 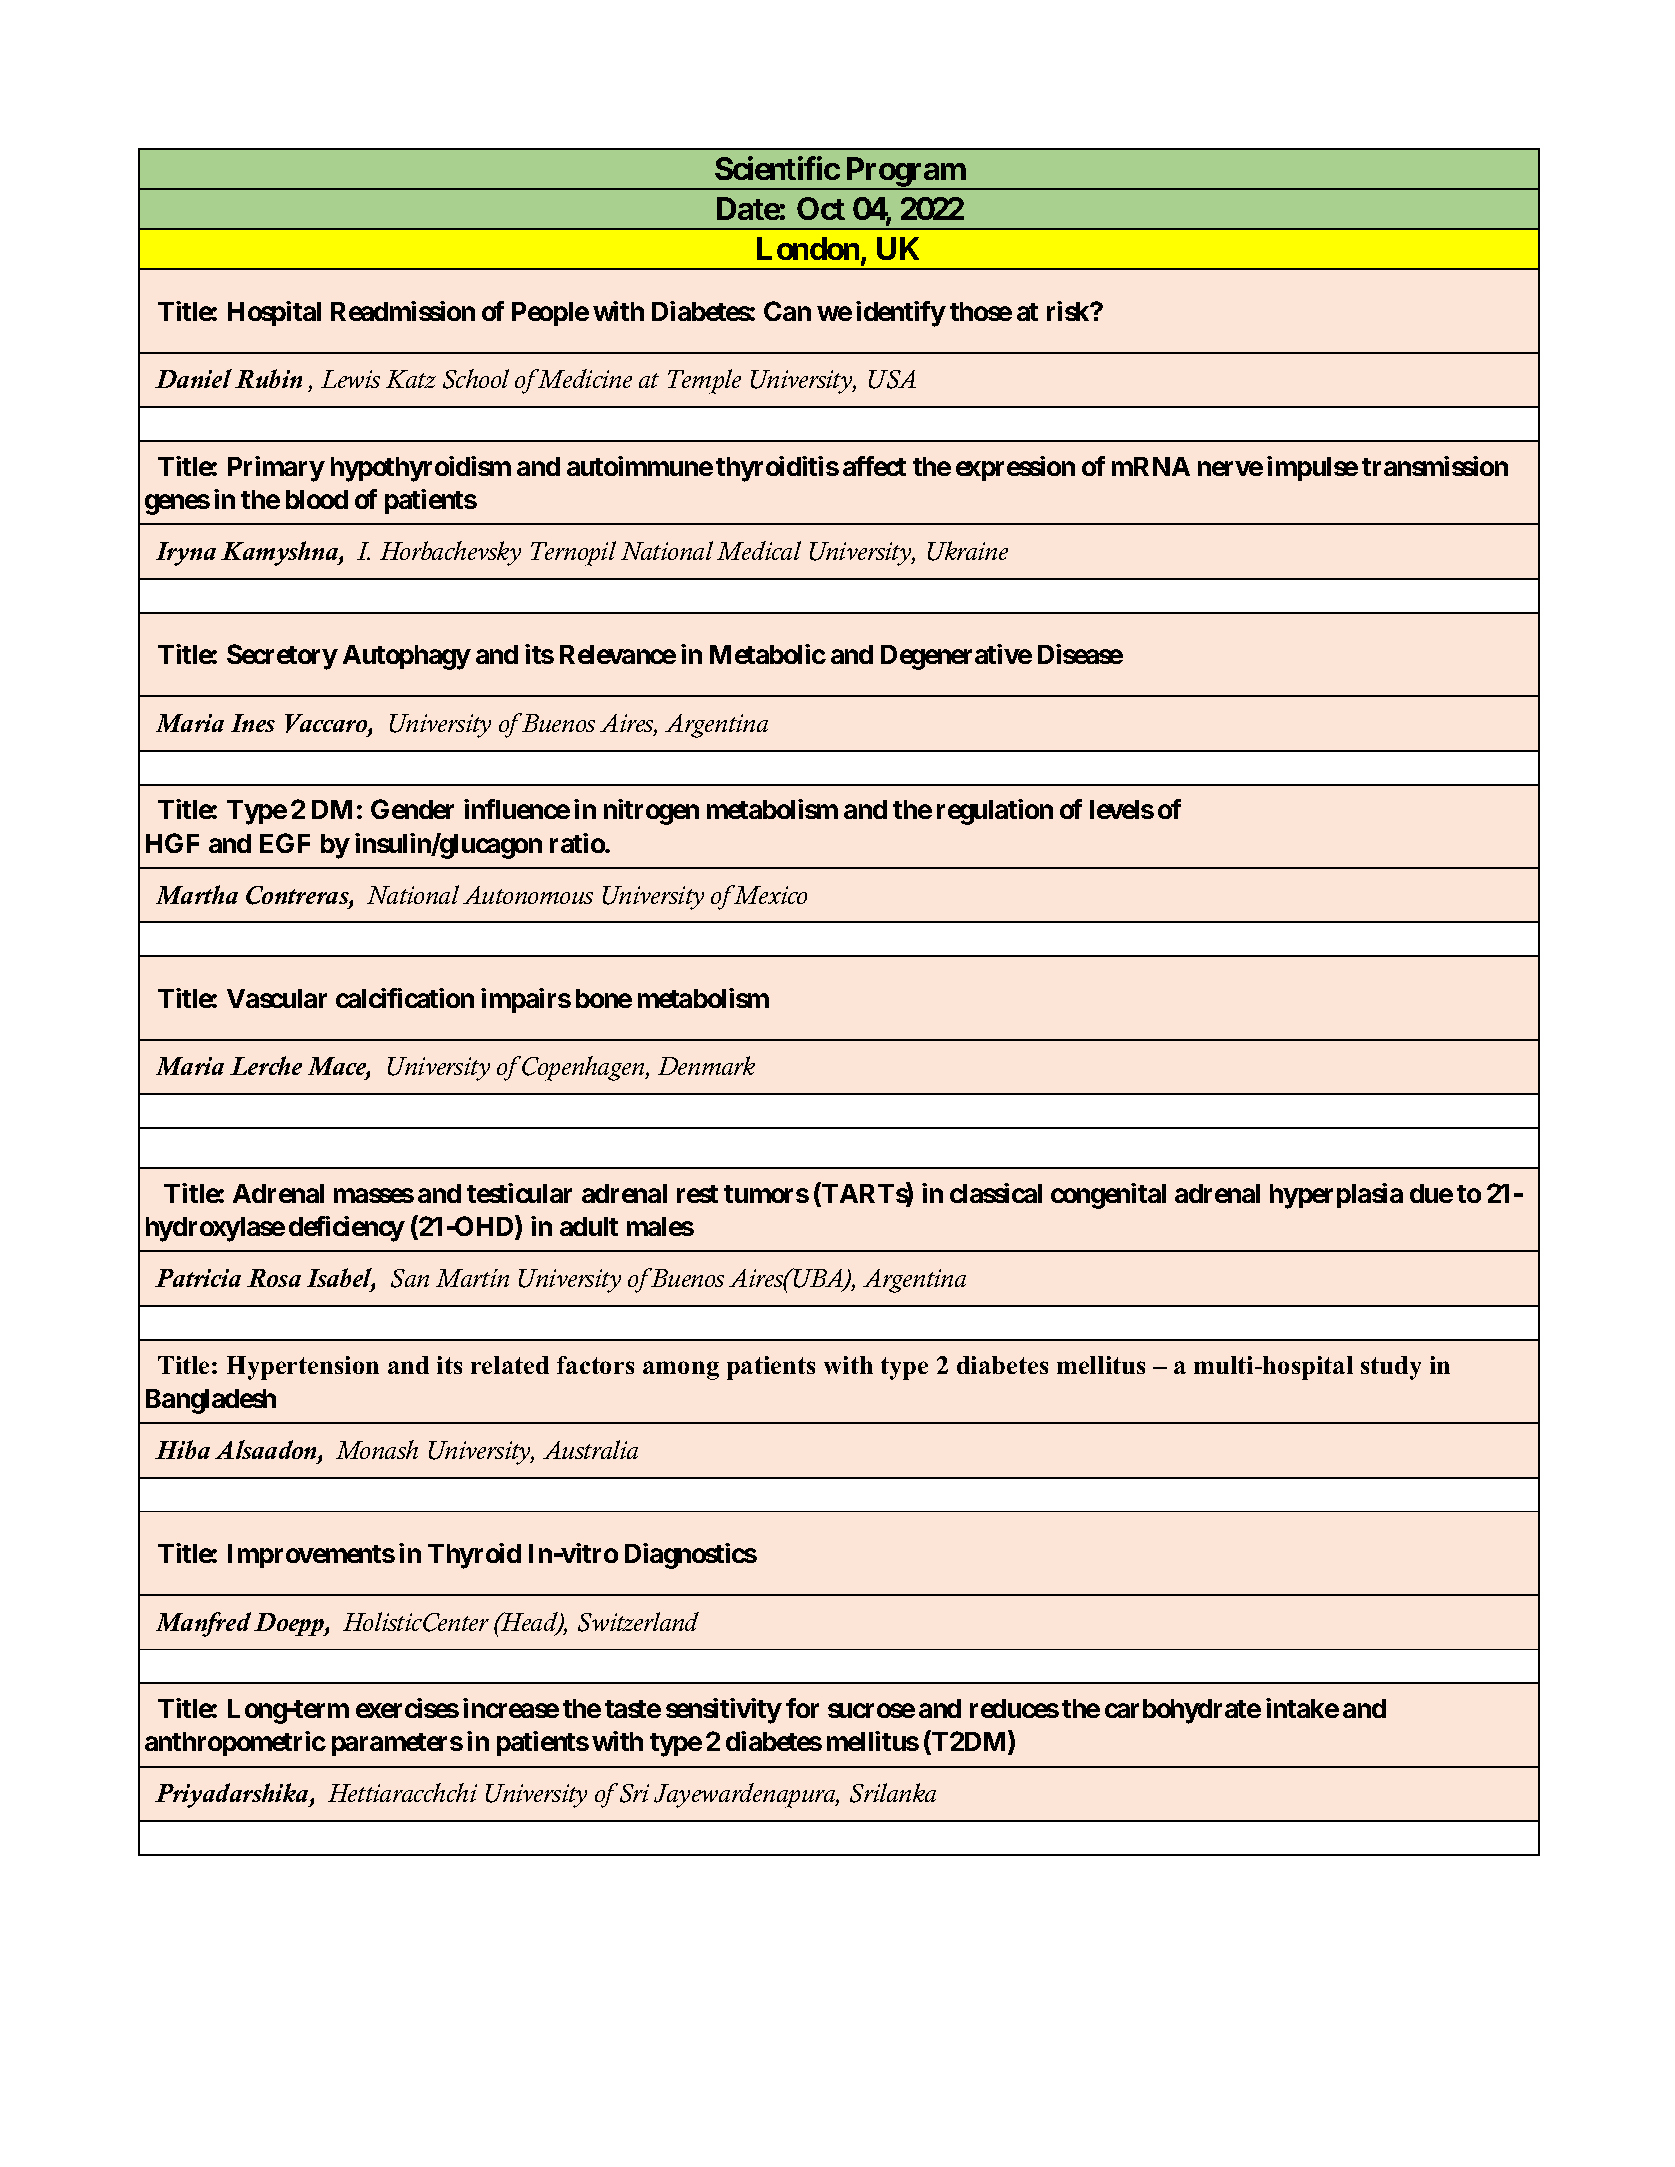 What do you see at coordinates (706, 1065) in the image?
I see `Denmark` at bounding box center [706, 1065].
